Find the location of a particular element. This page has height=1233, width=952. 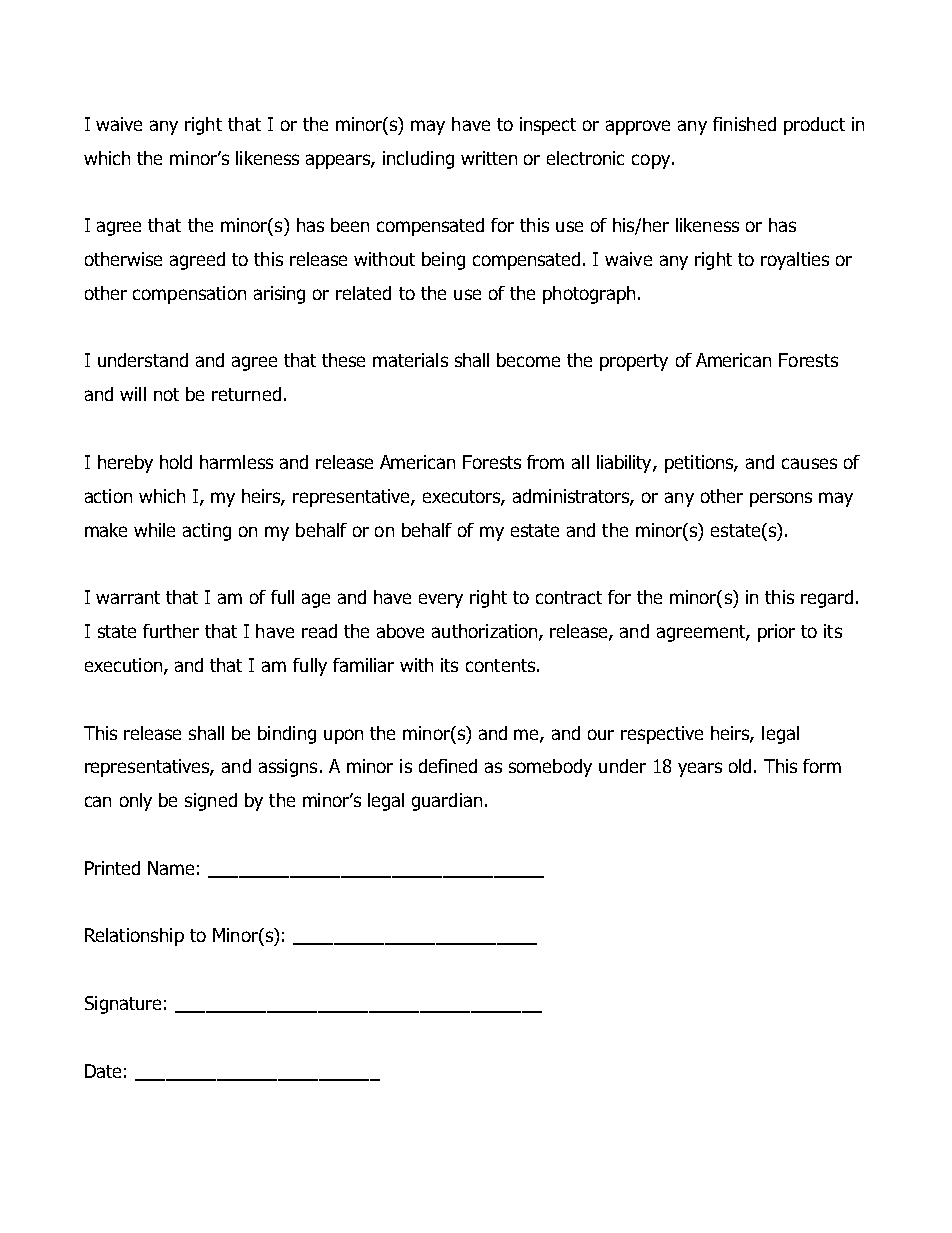

years is located at coordinates (700, 769).
